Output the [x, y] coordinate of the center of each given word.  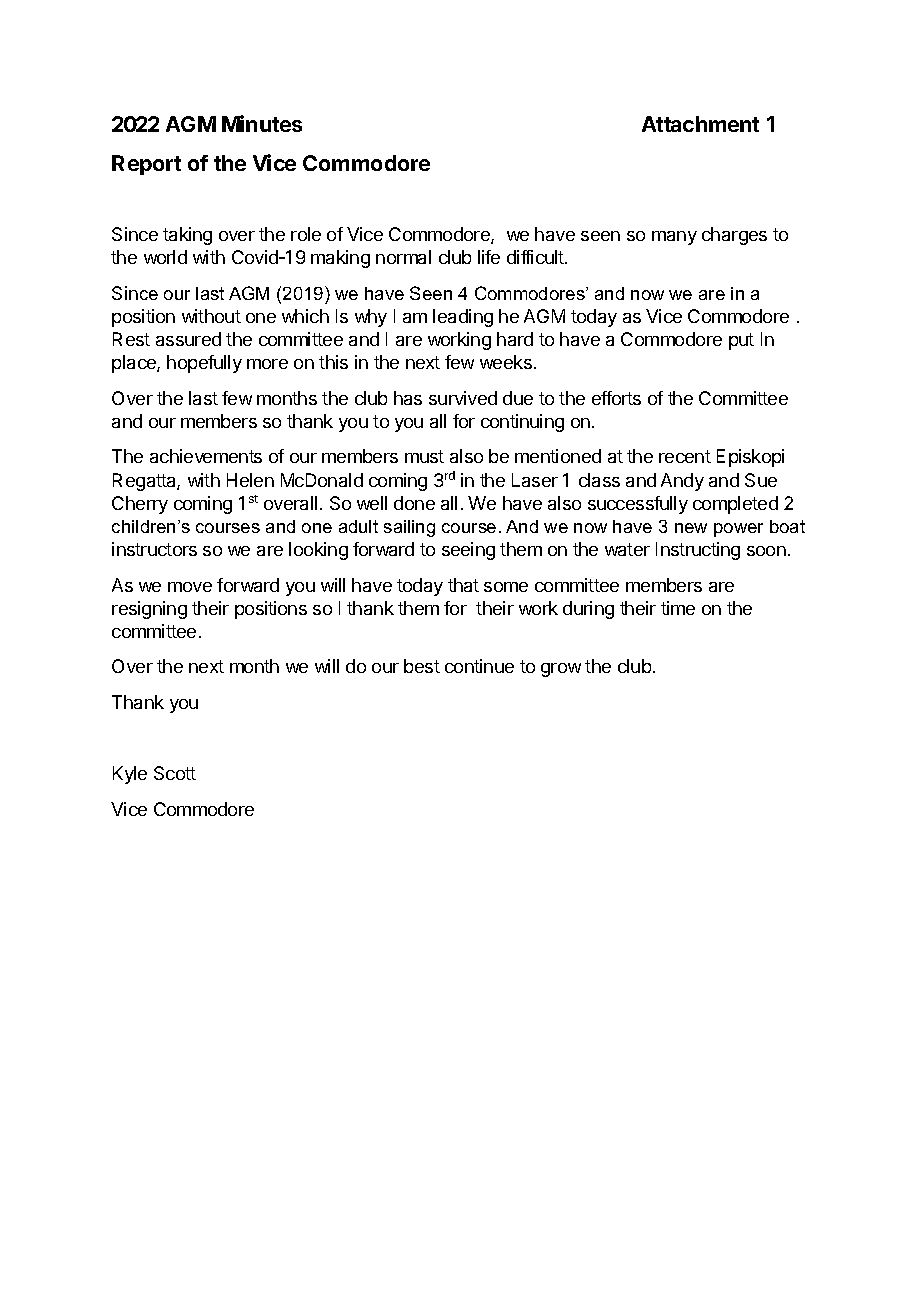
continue [479, 666]
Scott [175, 773]
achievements [206, 456]
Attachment [700, 124]
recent [685, 456]
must [424, 456]
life [489, 257]
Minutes [262, 123]
